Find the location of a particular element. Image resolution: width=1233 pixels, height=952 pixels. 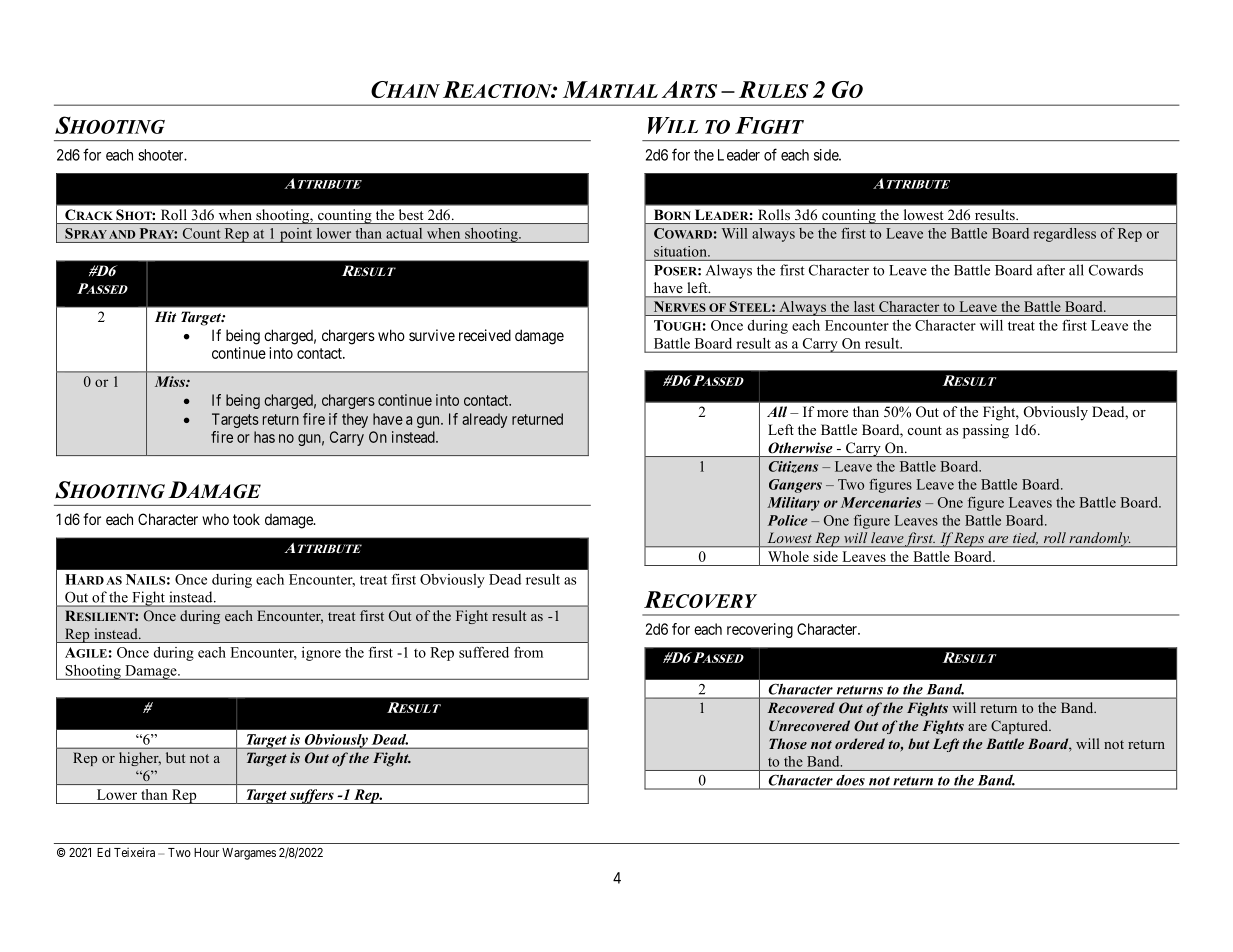

Wargames is located at coordinates (249, 854).
